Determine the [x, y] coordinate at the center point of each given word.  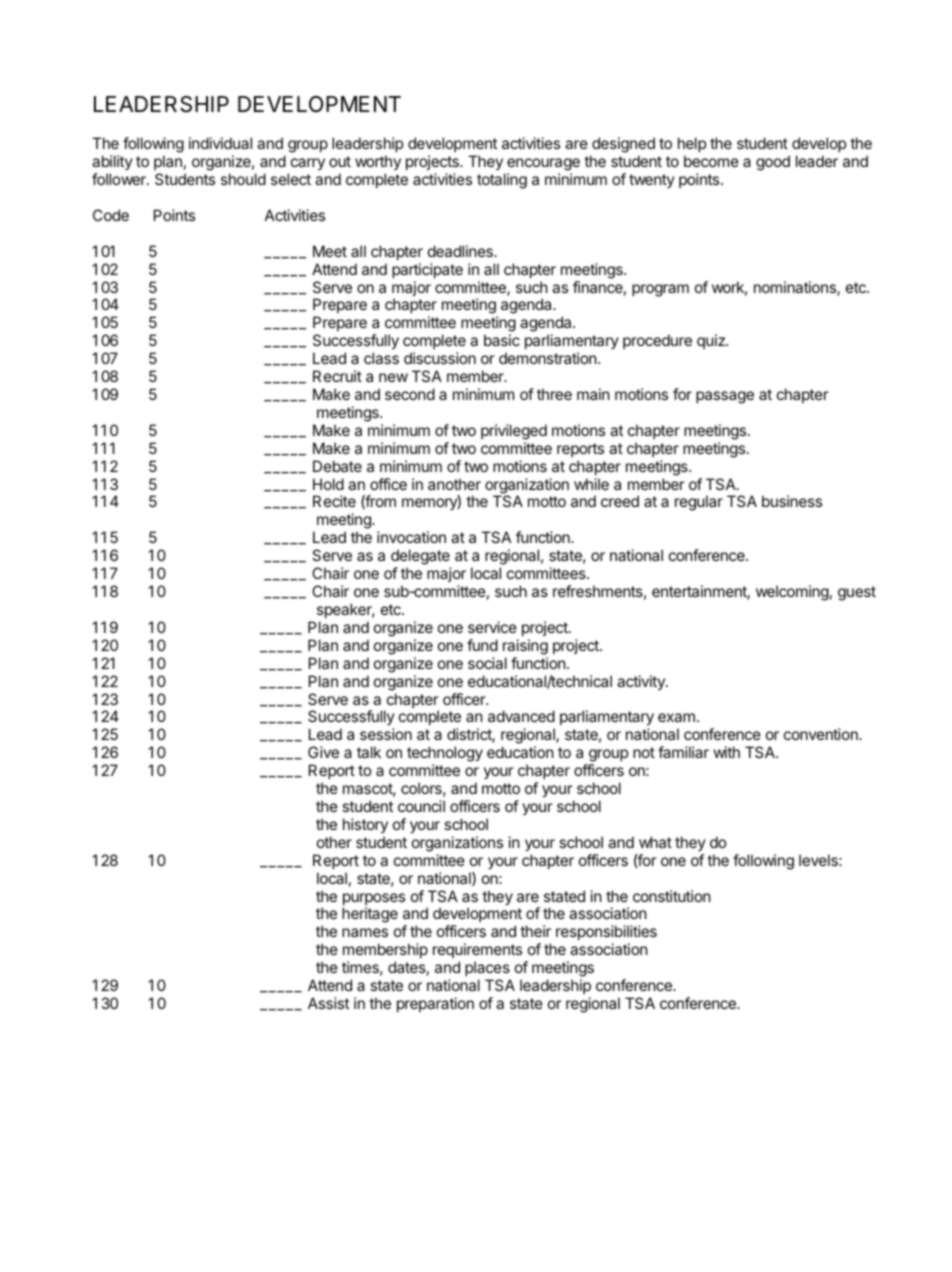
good [773, 163]
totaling [502, 181]
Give [323, 752]
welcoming [792, 593]
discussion [440, 358]
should [243, 179]
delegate [421, 558]
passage [725, 397]
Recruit [337, 376]
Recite [334, 501]
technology [445, 755]
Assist [328, 1003]
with [727, 752]
